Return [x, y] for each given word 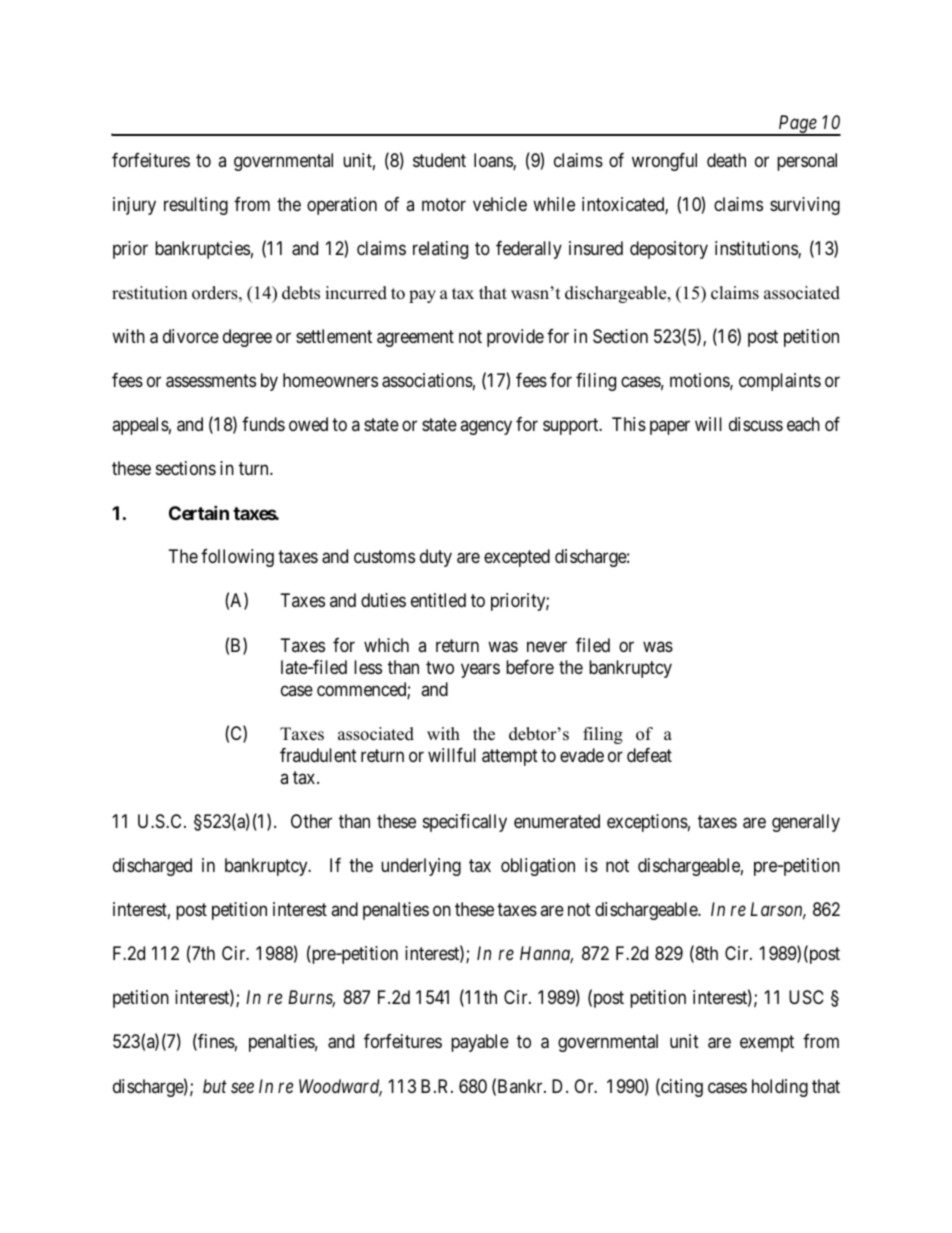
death [726, 160]
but [215, 1086]
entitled [438, 600]
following [237, 558]
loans [494, 161]
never [547, 646]
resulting [196, 206]
